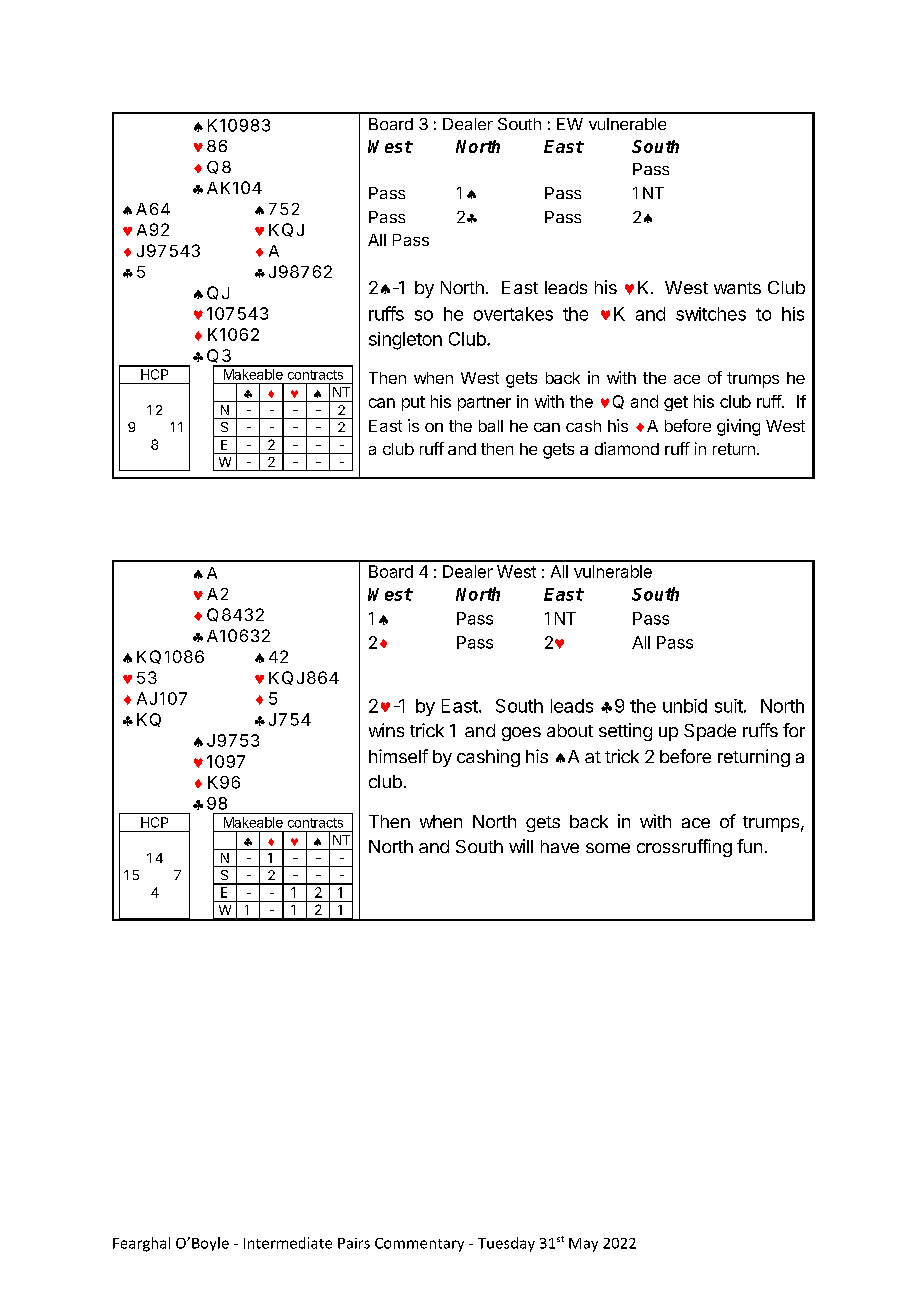 The height and width of the document is (1308, 924). I want to click on Spade, so click(710, 732).
